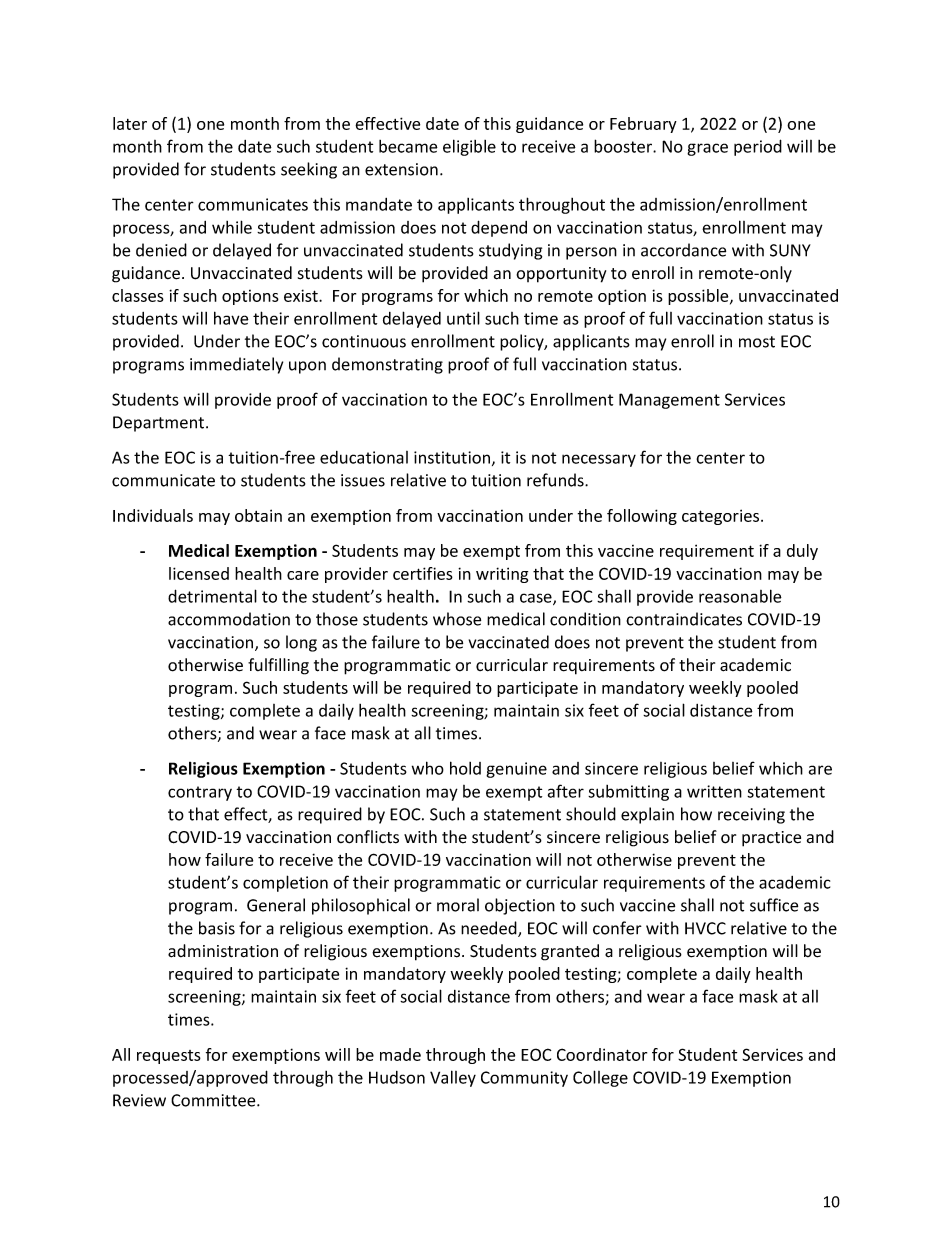 This image has width=952, height=1233. Describe the element at coordinates (236, 365) in the image. I see `immediately` at that location.
